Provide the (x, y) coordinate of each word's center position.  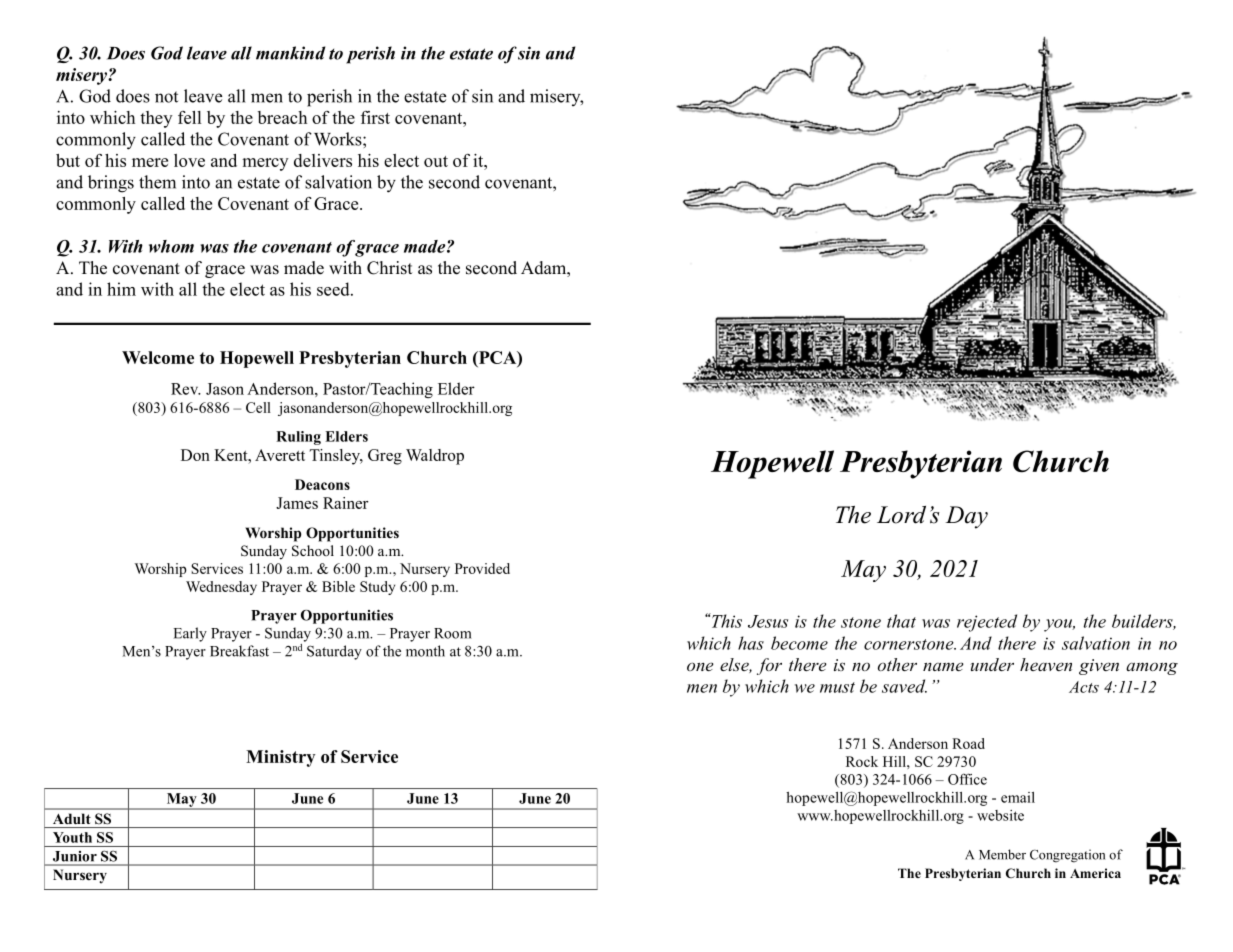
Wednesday (221, 588)
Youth (72, 837)
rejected (987, 623)
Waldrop (435, 457)
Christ (390, 268)
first (375, 117)
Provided (482, 568)
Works (339, 139)
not (166, 97)
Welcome (158, 357)
